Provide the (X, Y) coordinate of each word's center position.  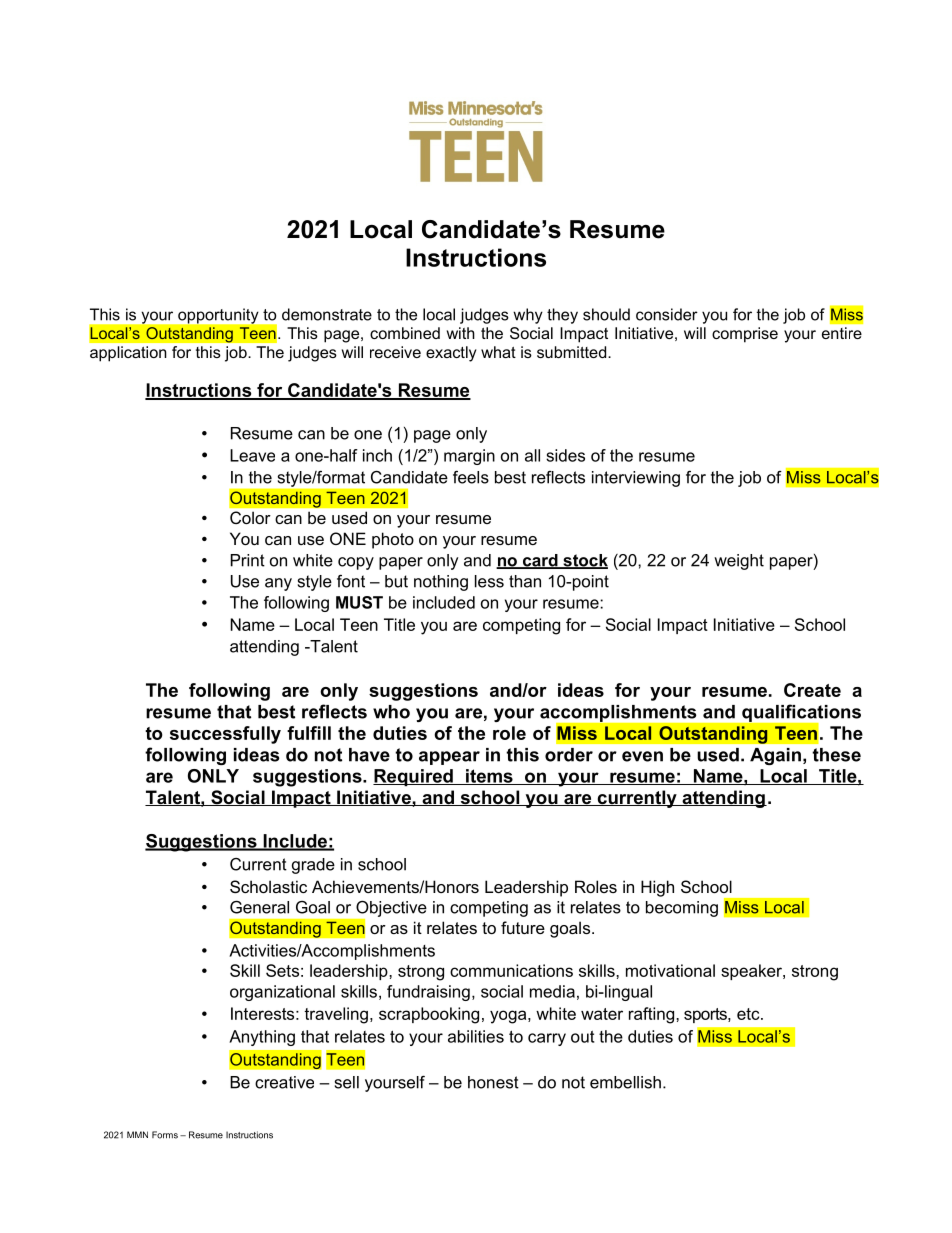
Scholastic (268, 886)
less (489, 581)
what (498, 352)
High (657, 888)
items (489, 777)
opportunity (218, 316)
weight (739, 562)
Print (248, 560)
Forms (165, 1135)
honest (493, 1082)
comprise (745, 335)
